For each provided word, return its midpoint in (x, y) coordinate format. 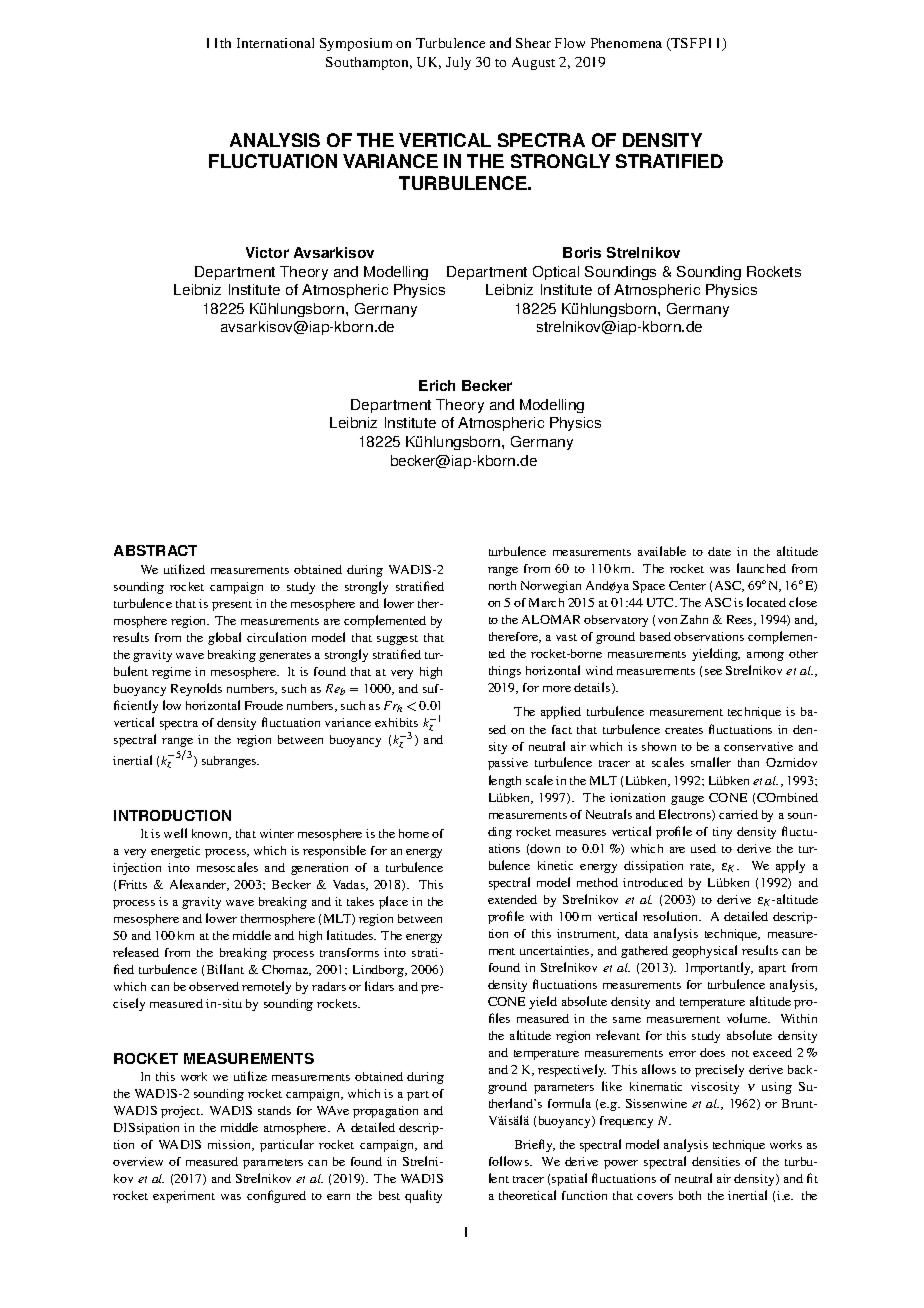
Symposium (356, 44)
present (232, 606)
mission (231, 1145)
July (458, 63)
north (502, 585)
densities (716, 1161)
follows (510, 1161)
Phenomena (626, 43)
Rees (741, 620)
